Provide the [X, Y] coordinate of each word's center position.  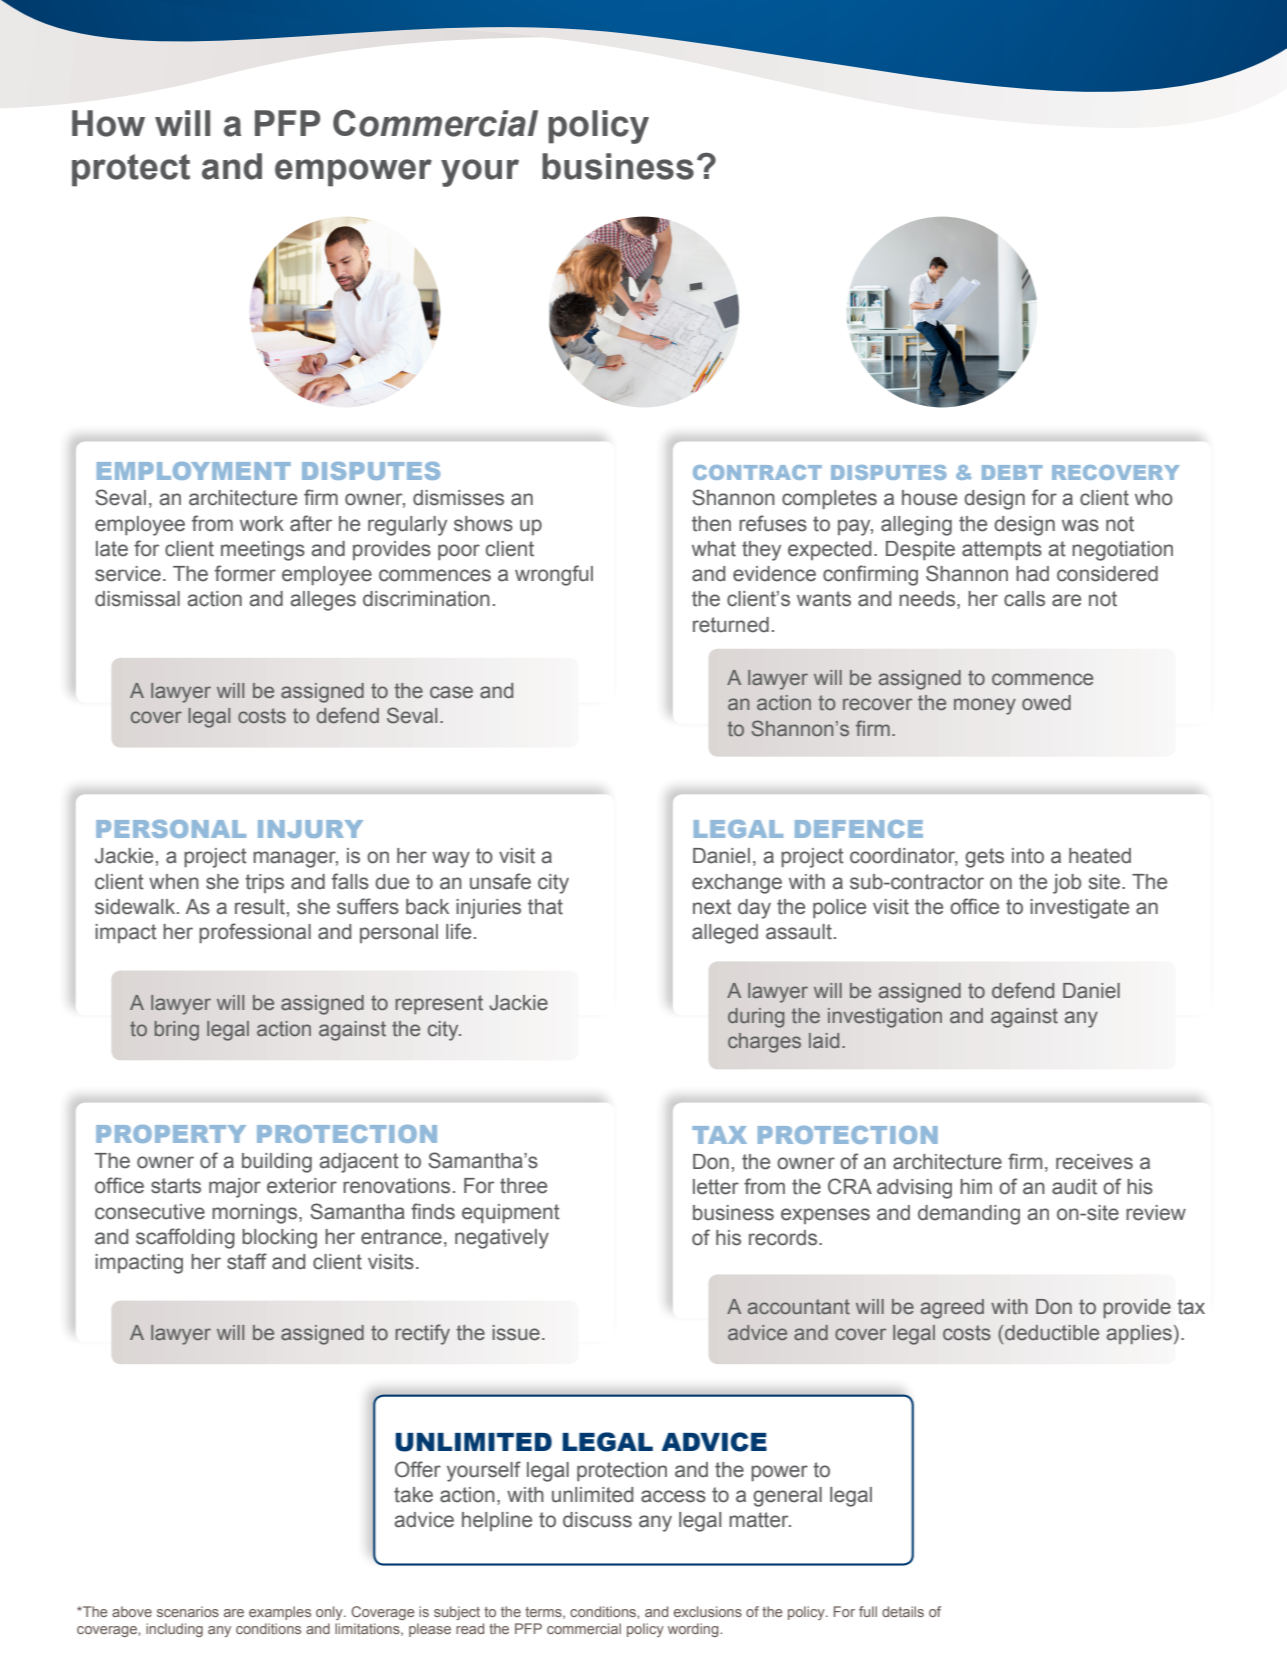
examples [280, 1613]
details [903, 1611]
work [262, 524]
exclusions [708, 1611]
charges [764, 1043]
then [711, 524]
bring [177, 1031]
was [1080, 525]
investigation [885, 1018]
